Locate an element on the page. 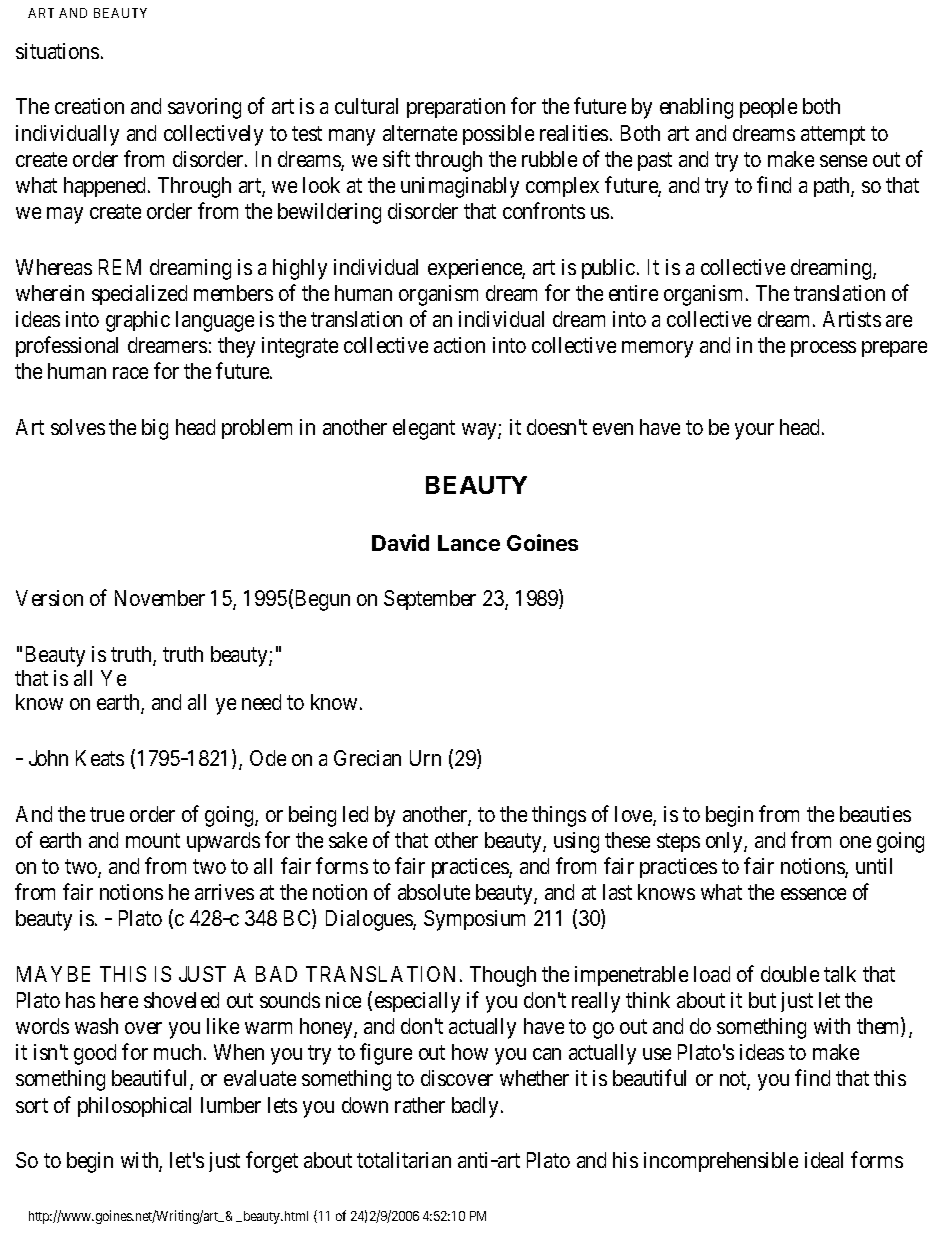  Keats is located at coordinates (100, 758).
